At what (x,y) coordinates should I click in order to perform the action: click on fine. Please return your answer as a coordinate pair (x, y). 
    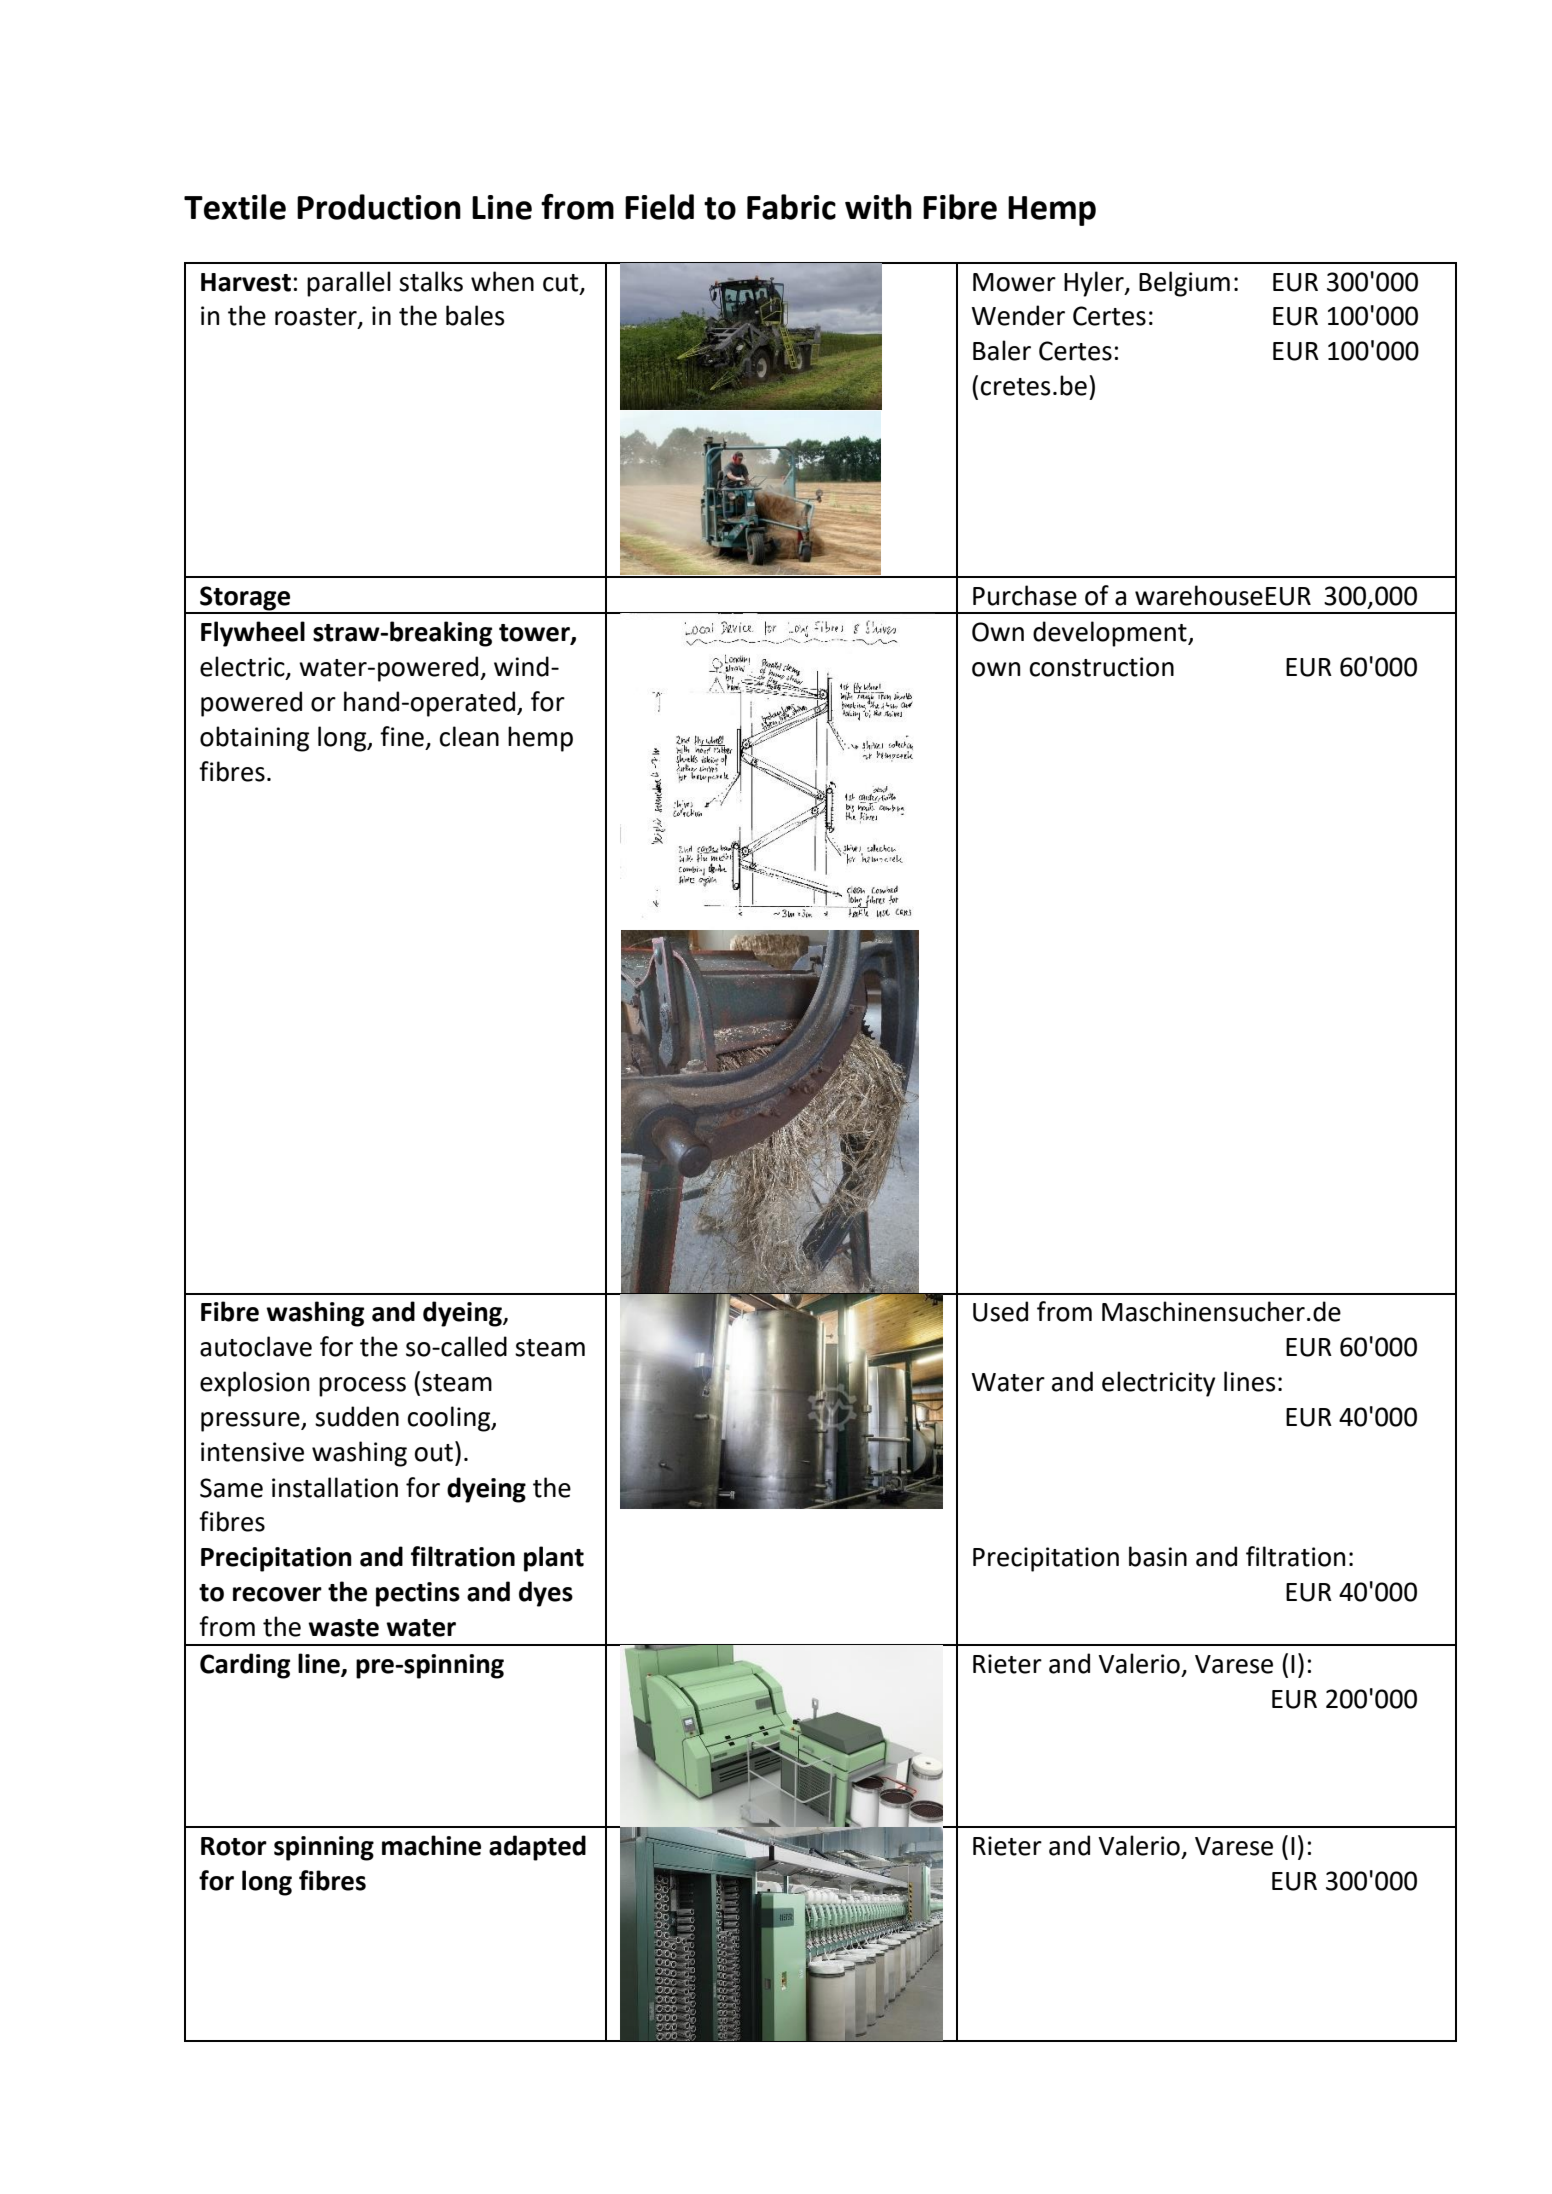
    Looking at the image, I should click on (402, 736).
